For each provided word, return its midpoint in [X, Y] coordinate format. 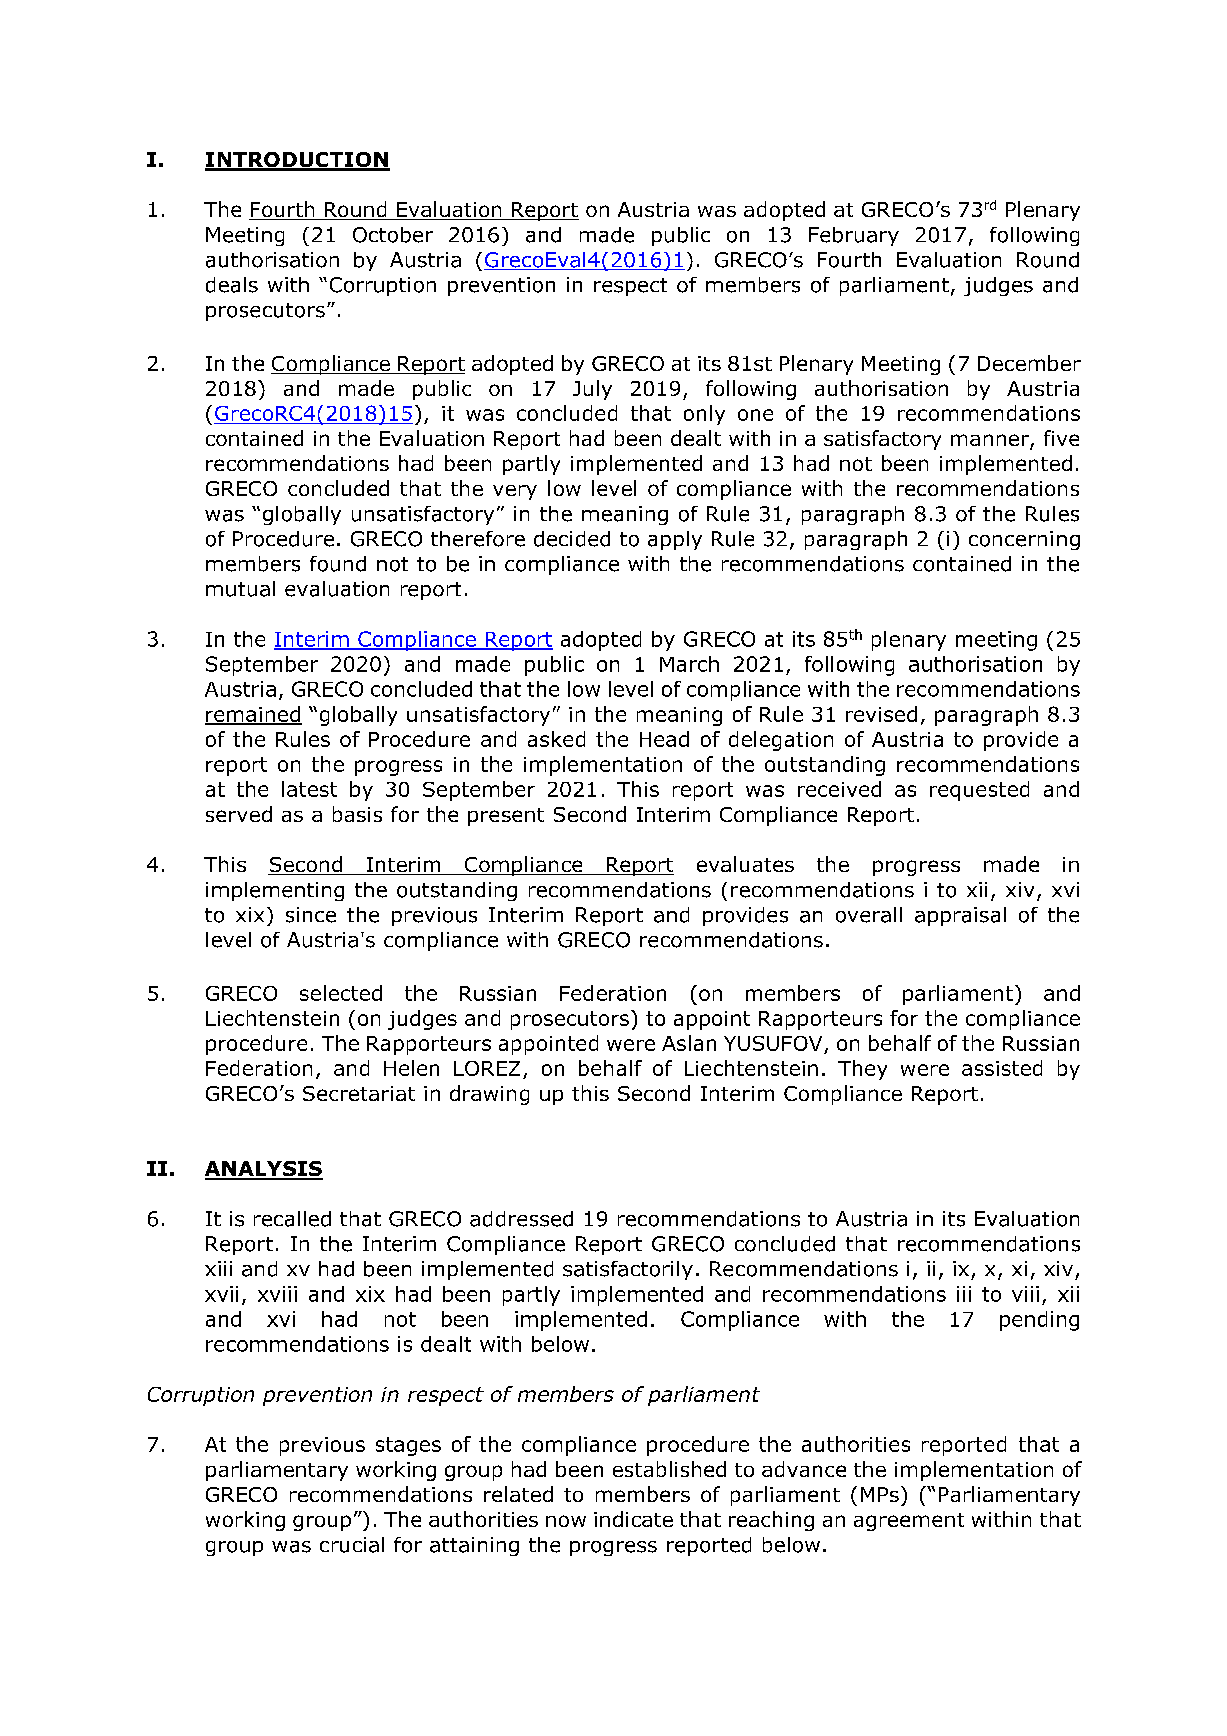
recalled [292, 1219]
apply [675, 540]
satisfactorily [628, 1270]
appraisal [960, 916]
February [854, 236]
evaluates [745, 864]
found [338, 564]
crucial [352, 1545]
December [1029, 363]
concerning [1024, 540]
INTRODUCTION [297, 161]
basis [357, 814]
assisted [1002, 1068]
